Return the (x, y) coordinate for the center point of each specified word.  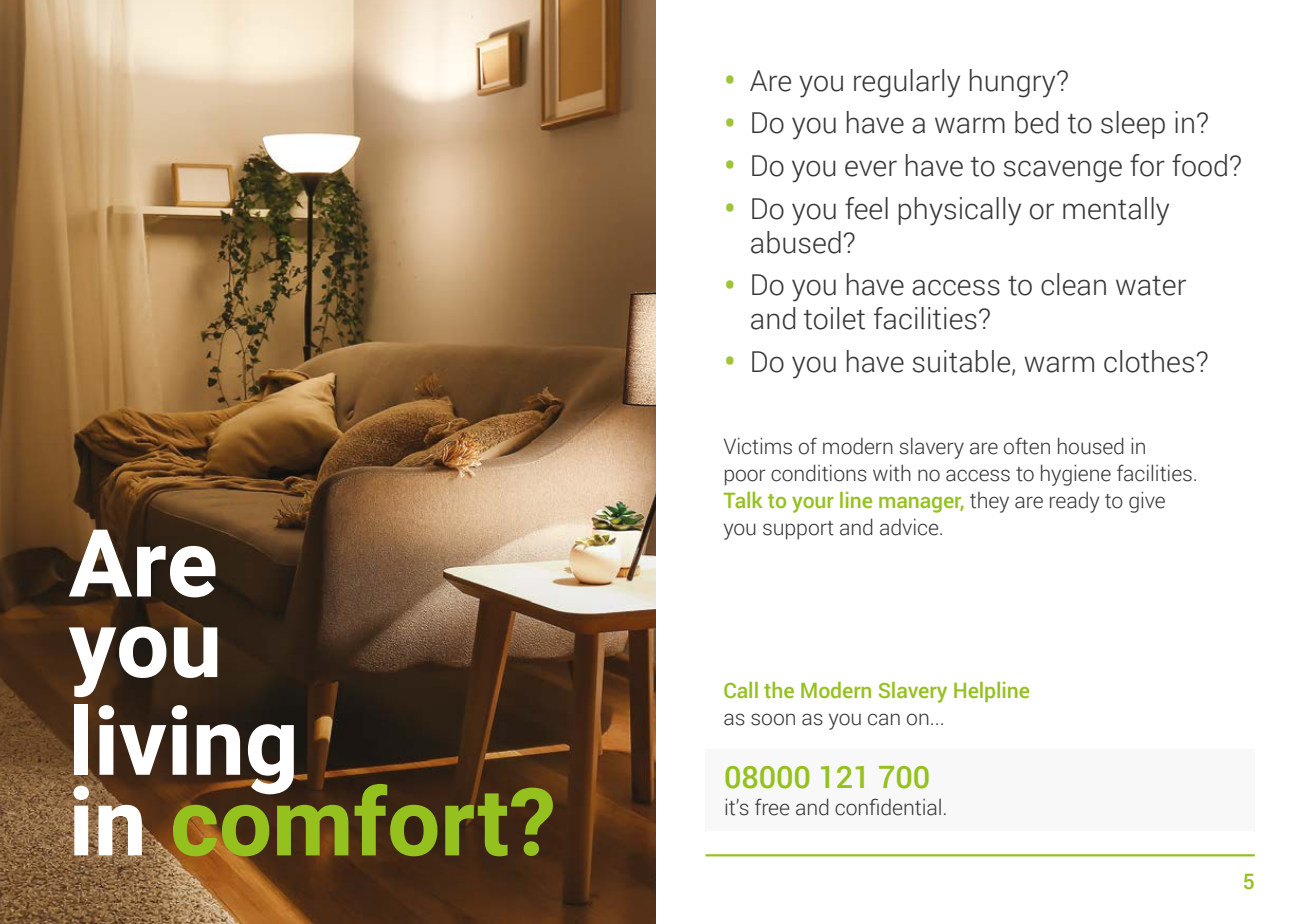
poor (745, 477)
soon (773, 719)
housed (1091, 446)
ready (1074, 502)
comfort (339, 820)
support (798, 530)
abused (796, 242)
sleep (1133, 125)
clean (1073, 284)
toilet (834, 318)
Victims (758, 446)
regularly (907, 83)
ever (871, 168)
